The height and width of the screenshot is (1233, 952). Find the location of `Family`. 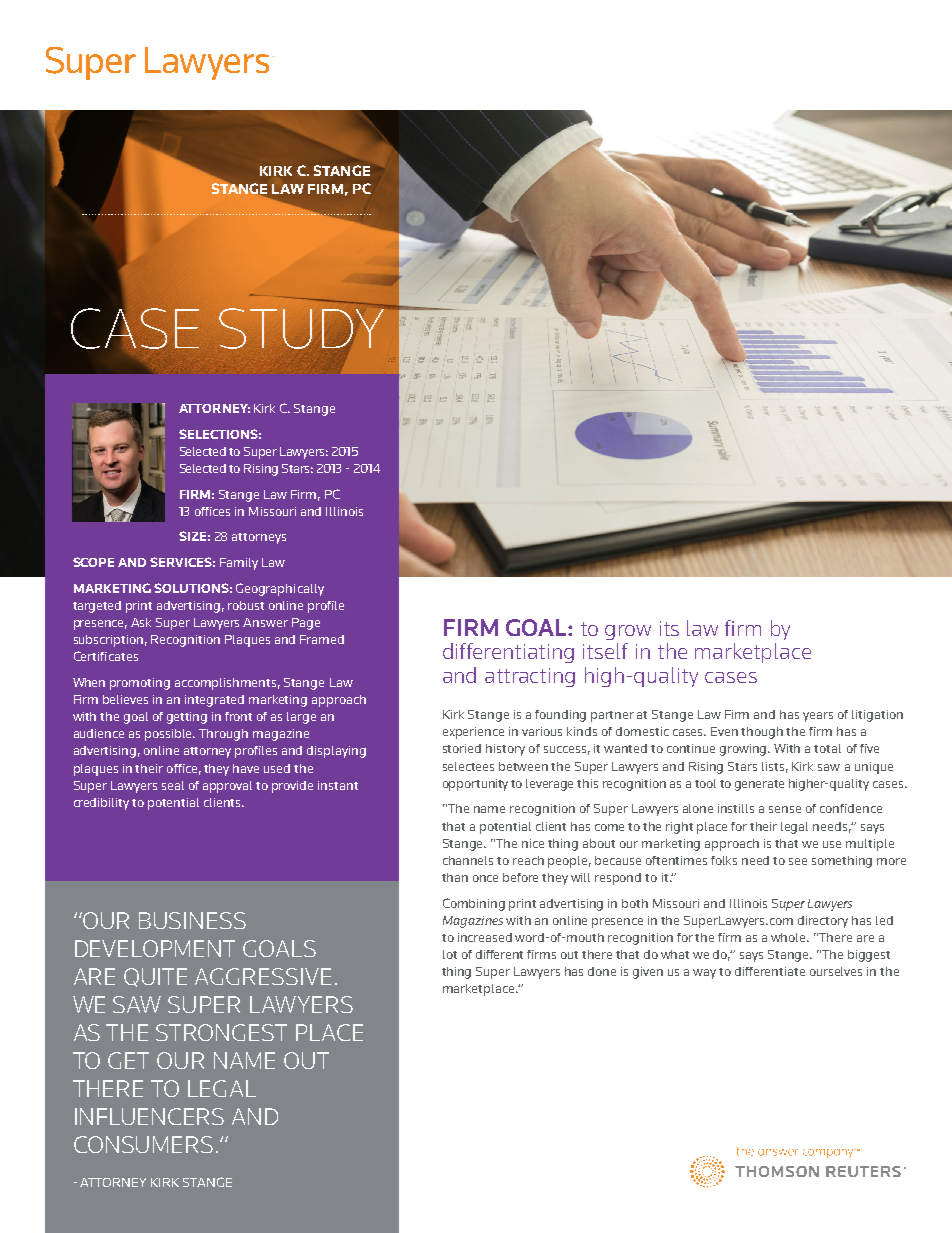

Family is located at coordinates (239, 564).
